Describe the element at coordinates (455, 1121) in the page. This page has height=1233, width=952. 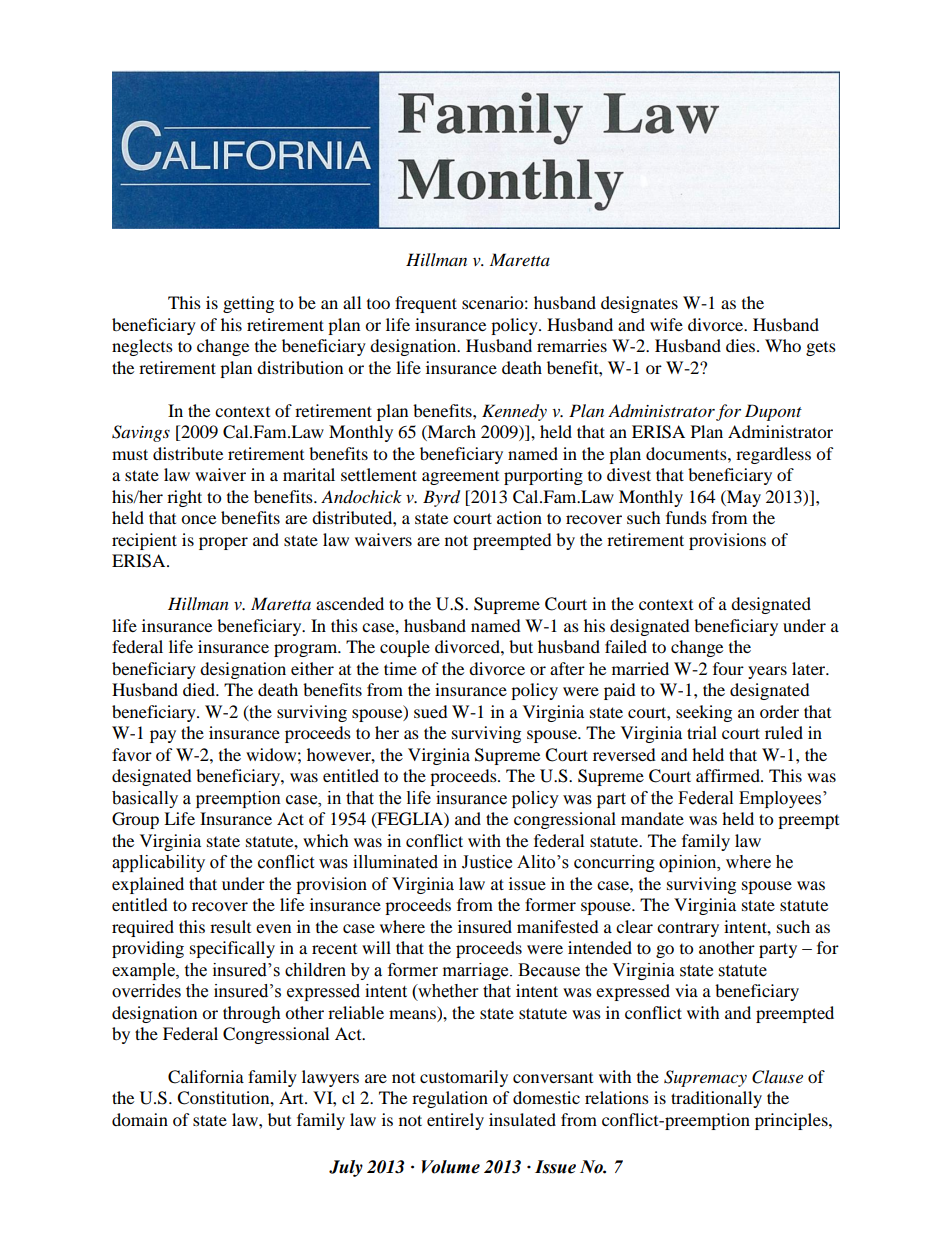
I see `entirely` at that location.
